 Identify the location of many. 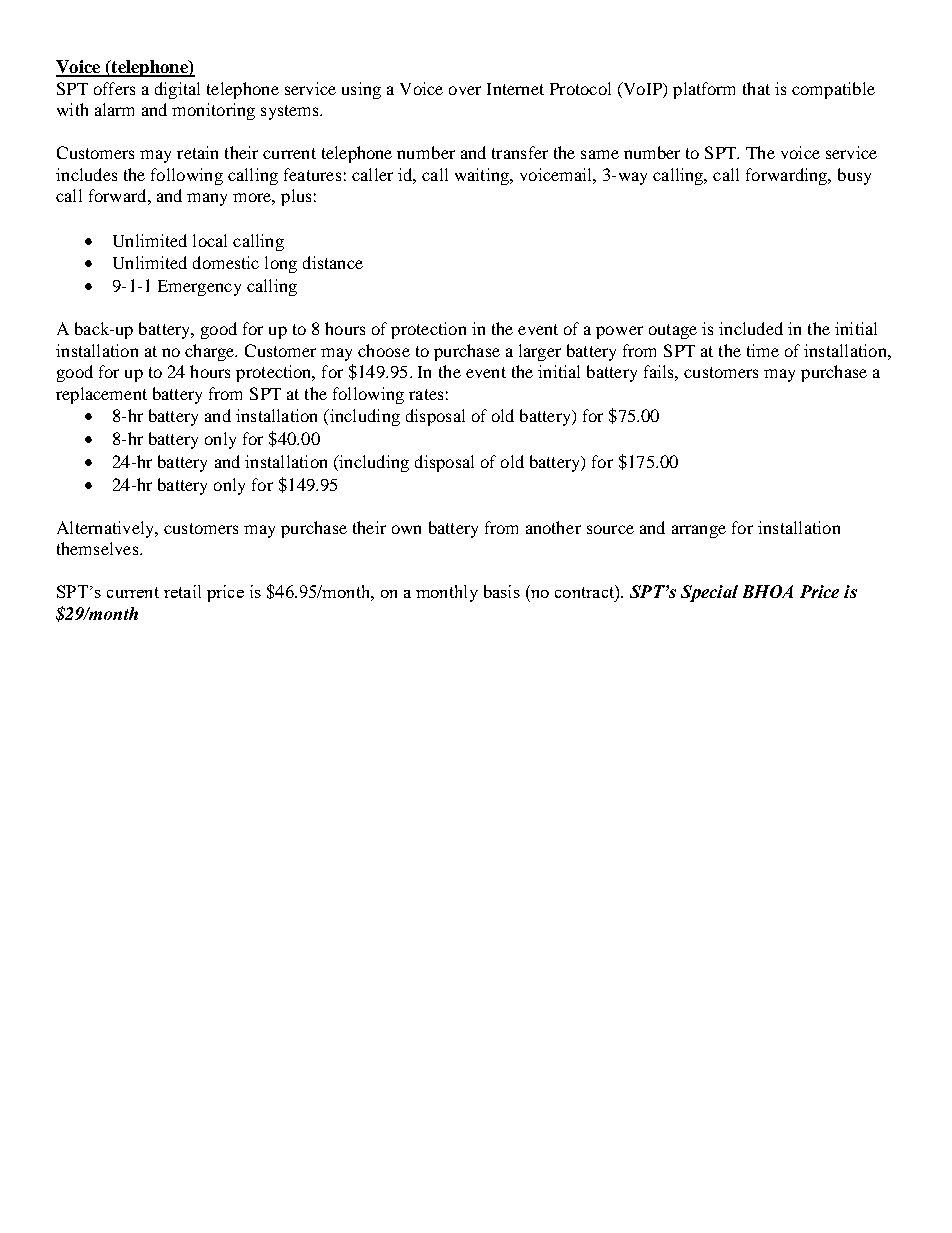
(207, 199).
